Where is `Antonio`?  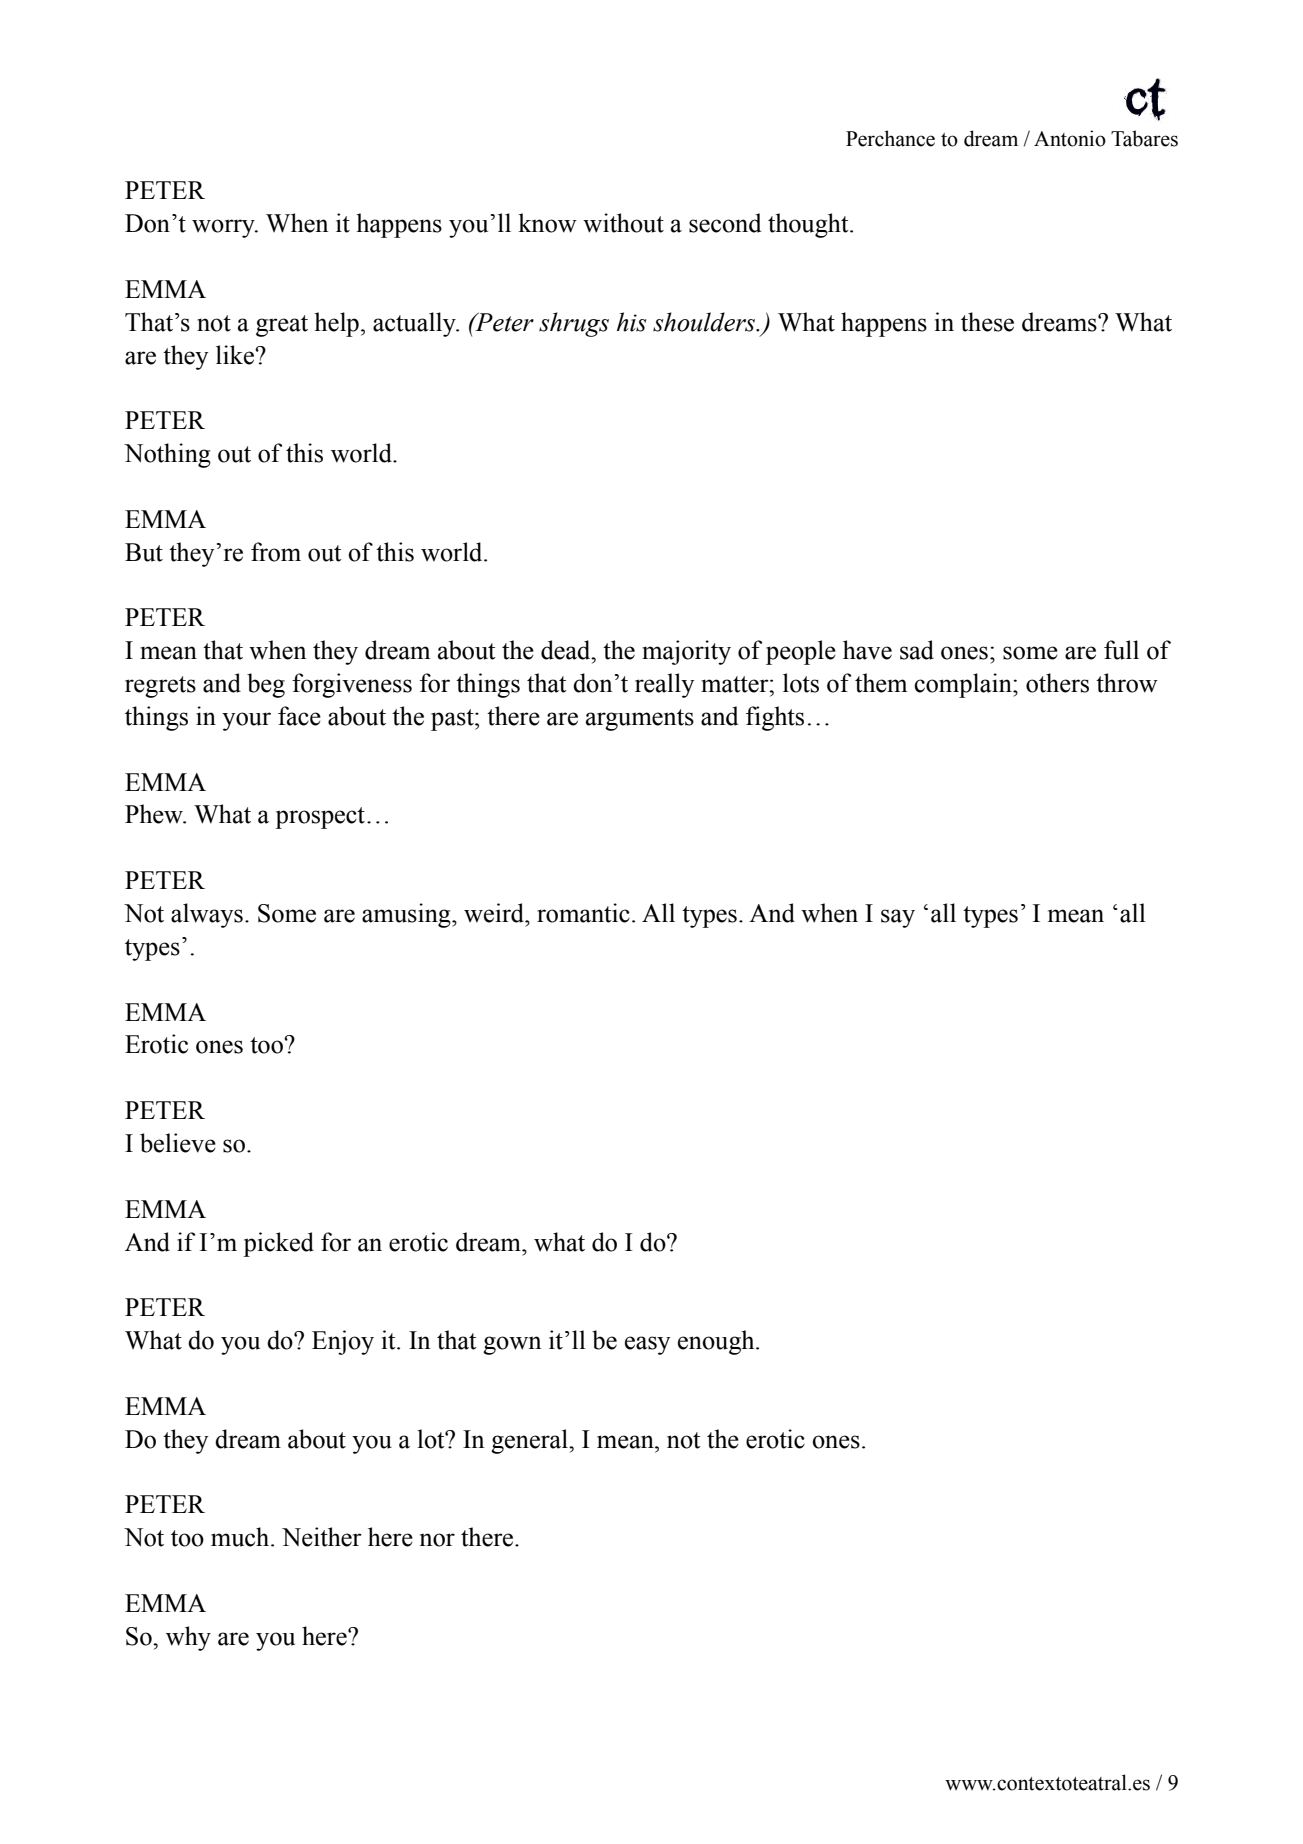
Antonio is located at coordinates (1070, 138).
